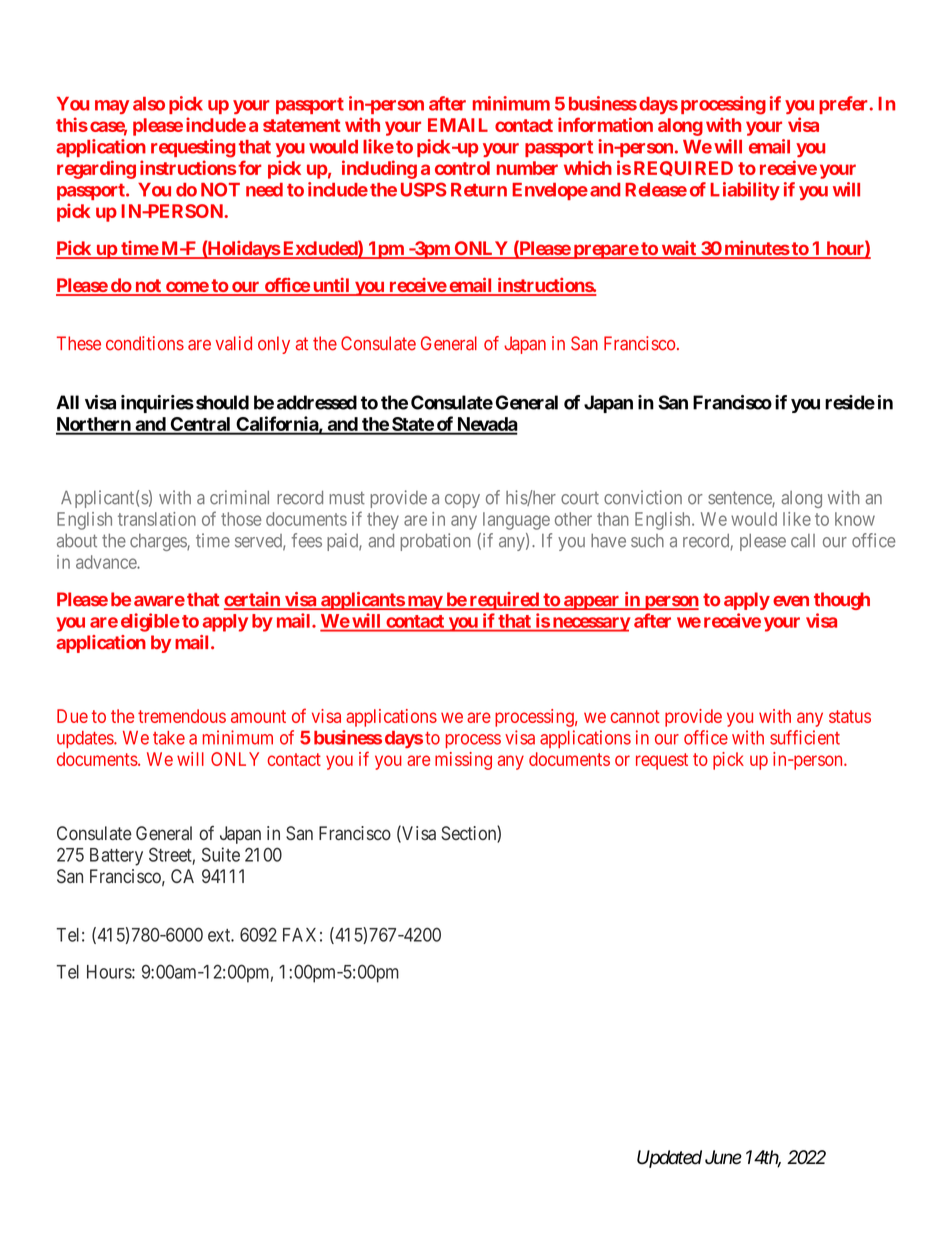 The image size is (952, 1233). What do you see at coordinates (462, 168) in the document?
I see `control` at bounding box center [462, 168].
